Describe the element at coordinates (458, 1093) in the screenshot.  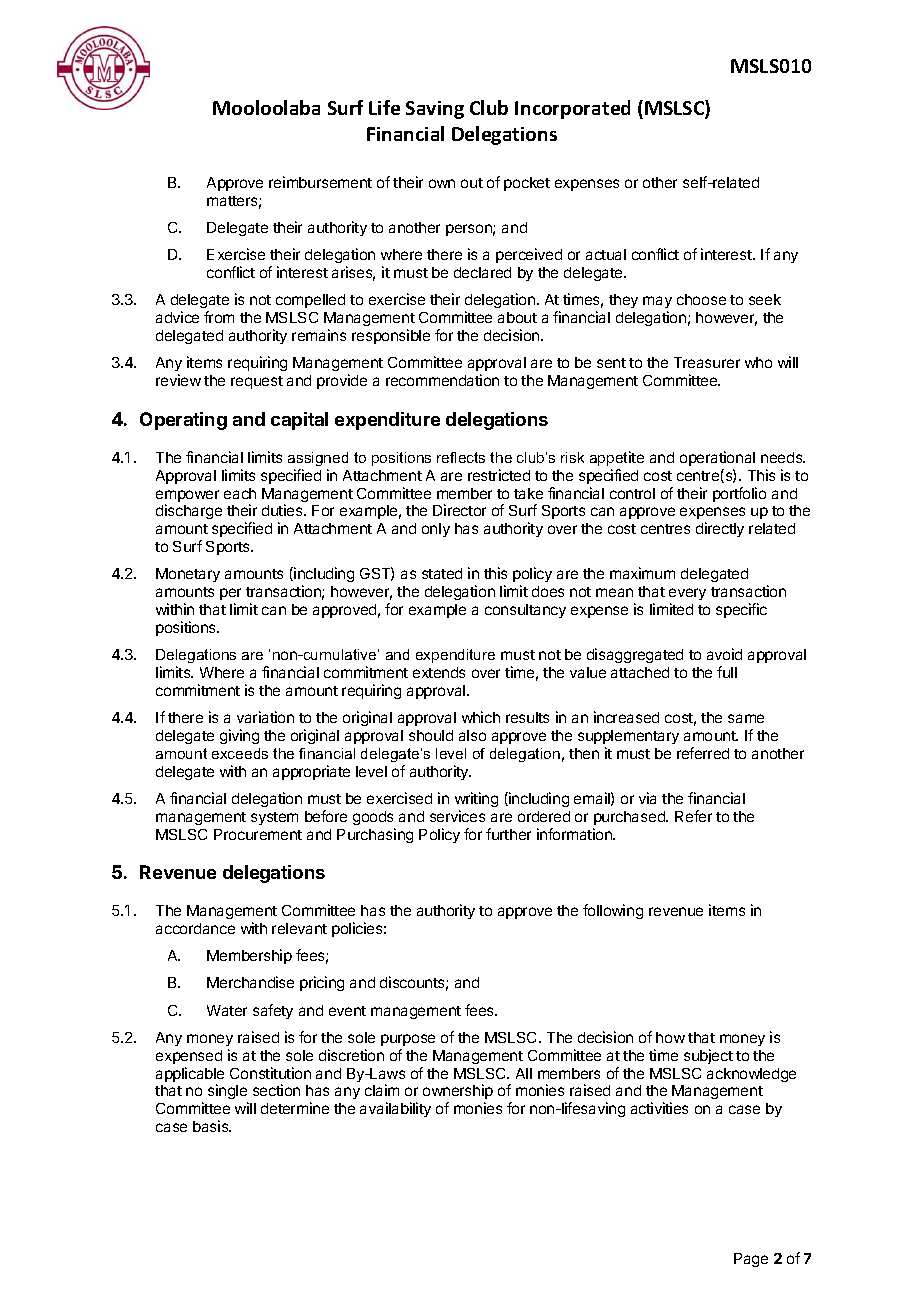
I see `ownership` at that location.
